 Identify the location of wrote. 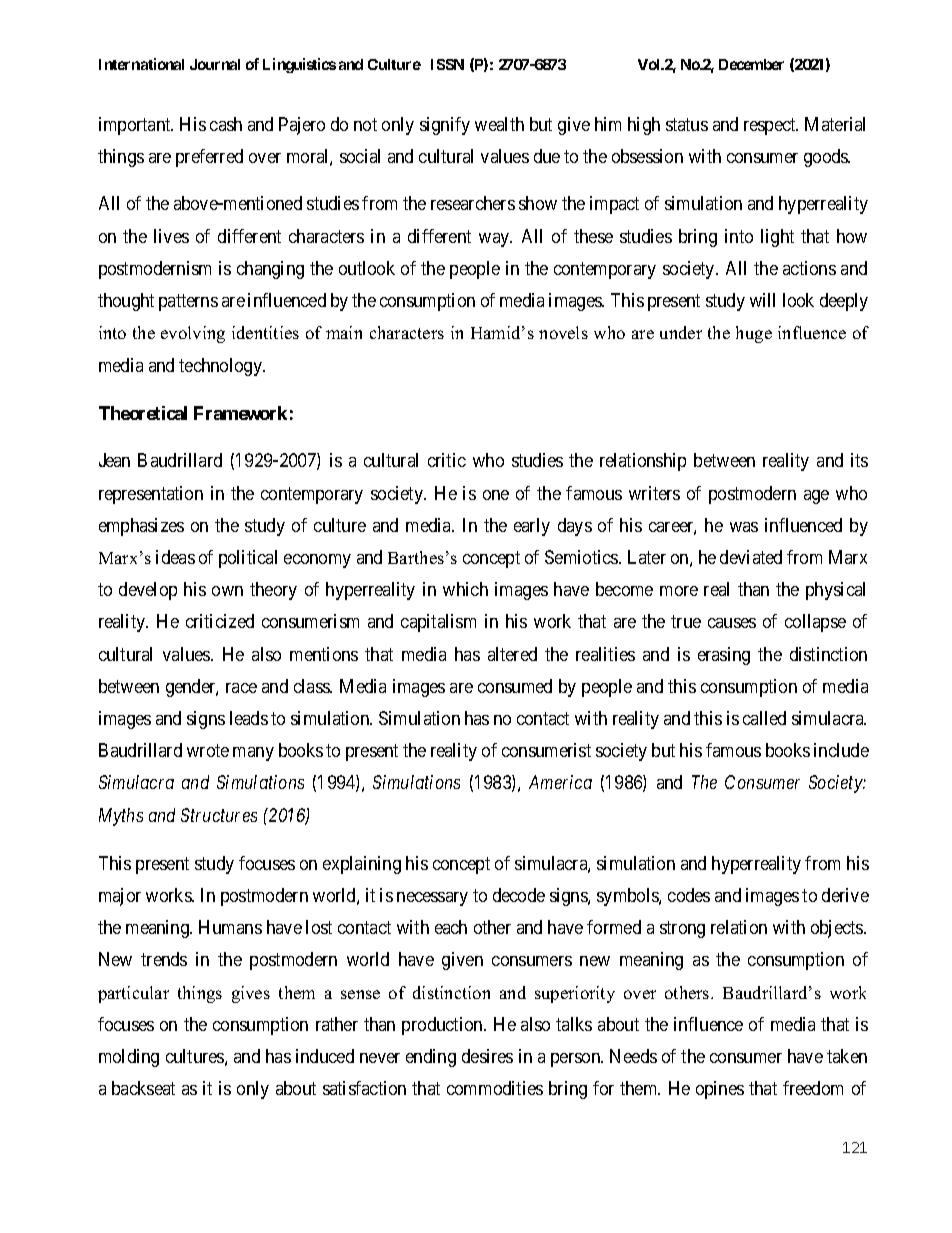
(208, 751).
